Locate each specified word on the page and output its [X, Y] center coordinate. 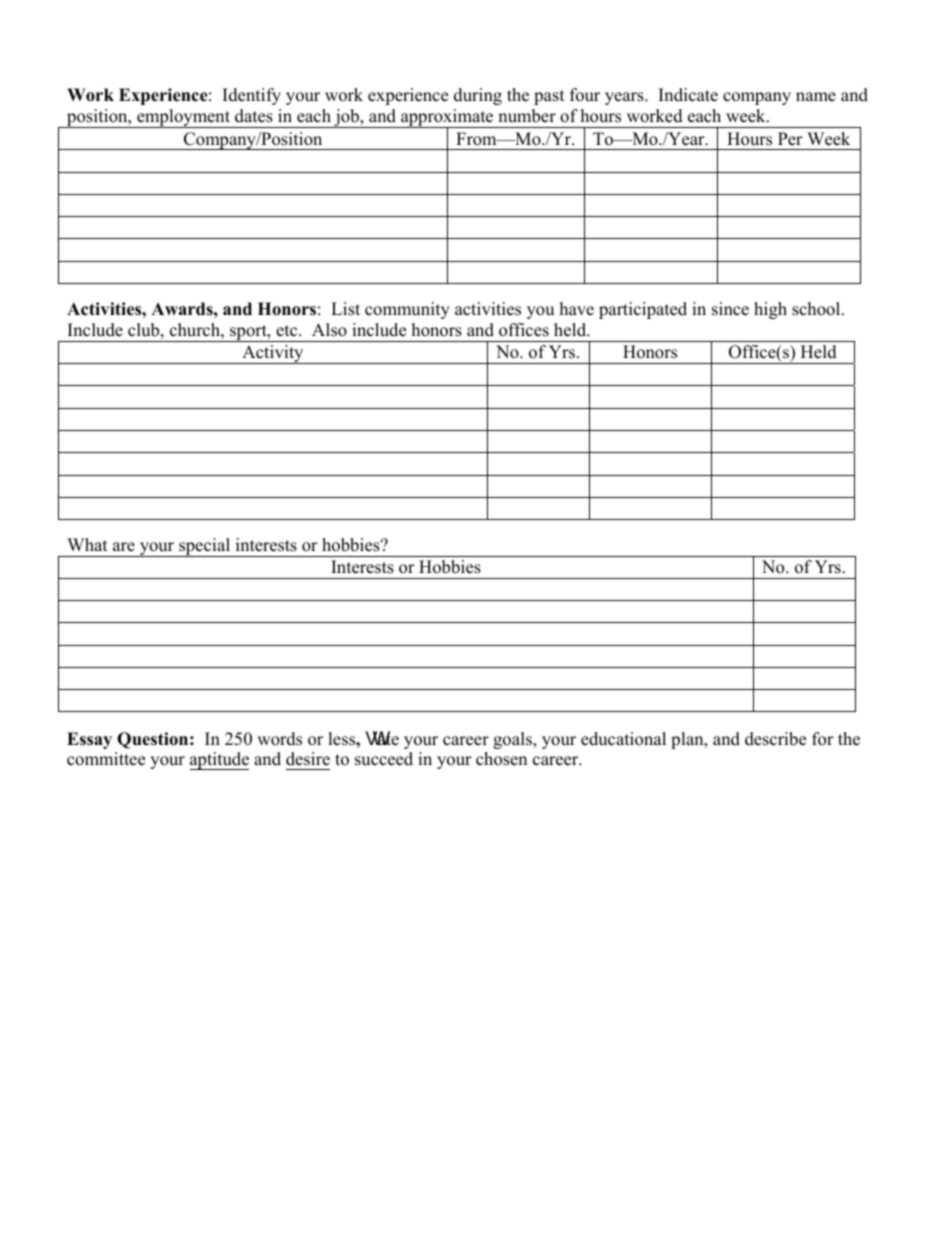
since [730, 309]
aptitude [219, 761]
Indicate [688, 95]
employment [184, 118]
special [205, 547]
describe [775, 739]
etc [288, 331]
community [407, 310]
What [87, 544]
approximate [447, 119]
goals [513, 740]
